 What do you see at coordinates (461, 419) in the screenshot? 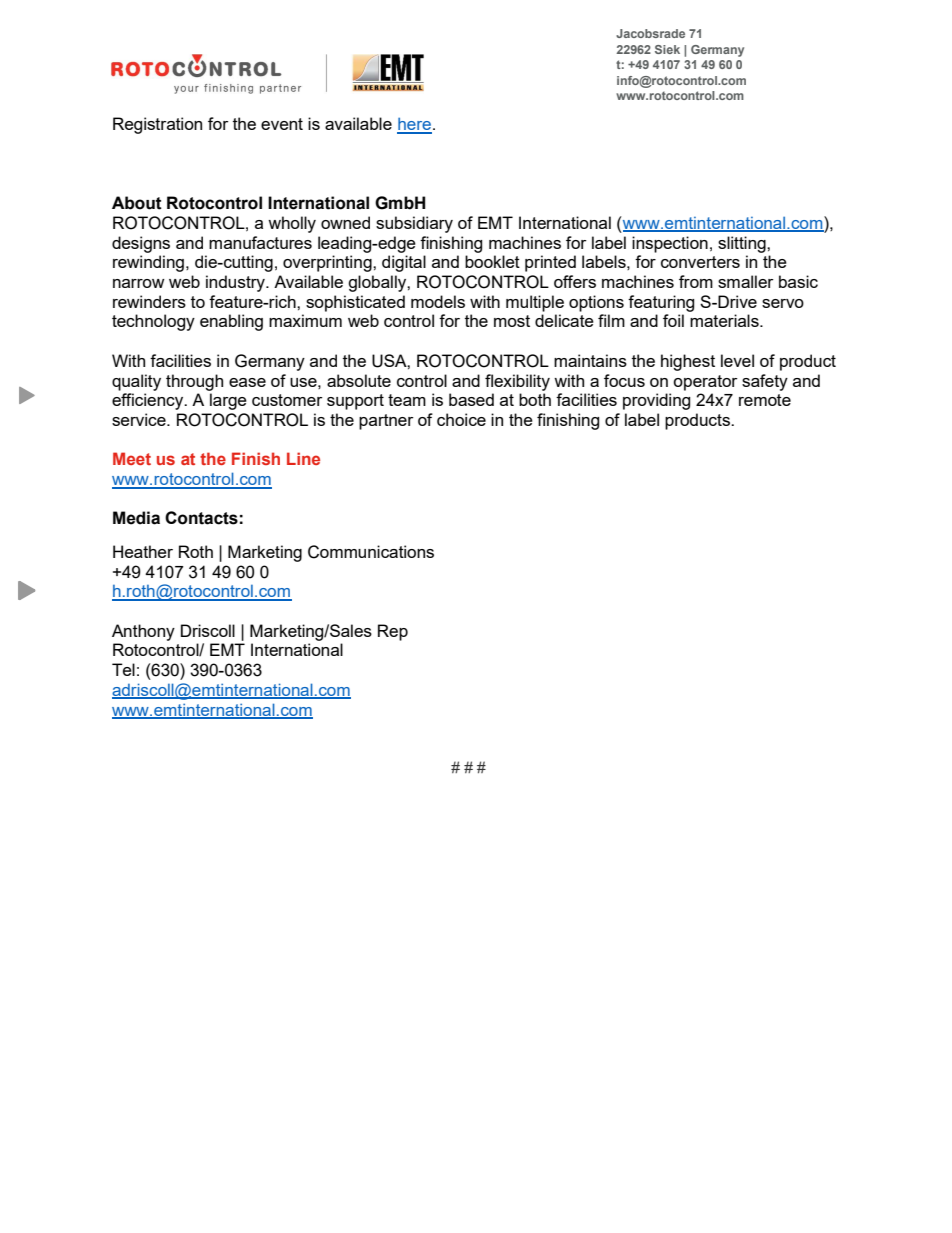
I see `choice` at bounding box center [461, 419].
